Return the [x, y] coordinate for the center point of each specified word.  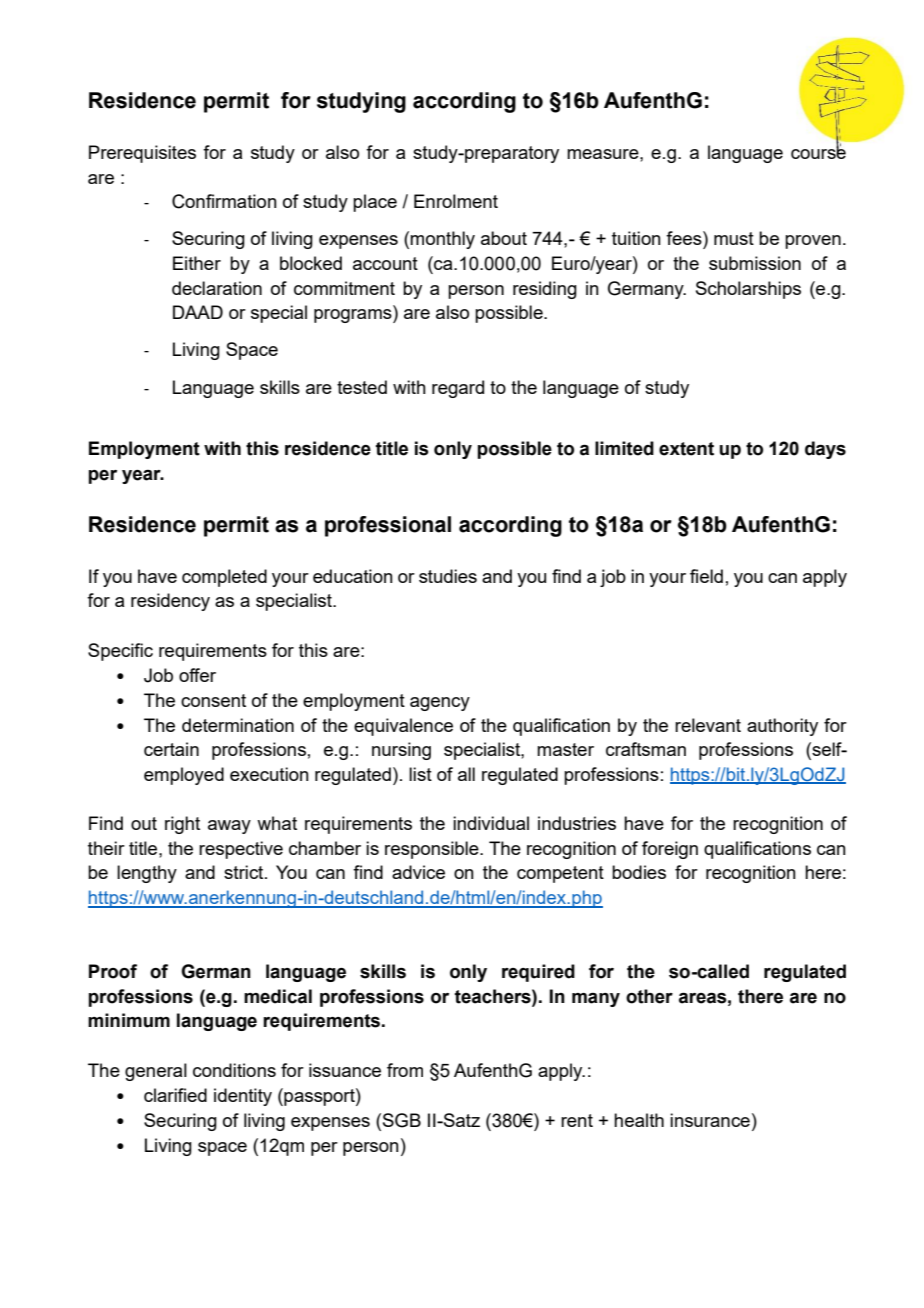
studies [448, 576]
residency [170, 602]
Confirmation [224, 201]
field [706, 576]
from [405, 1070]
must [734, 238]
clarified [175, 1095]
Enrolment [456, 201]
